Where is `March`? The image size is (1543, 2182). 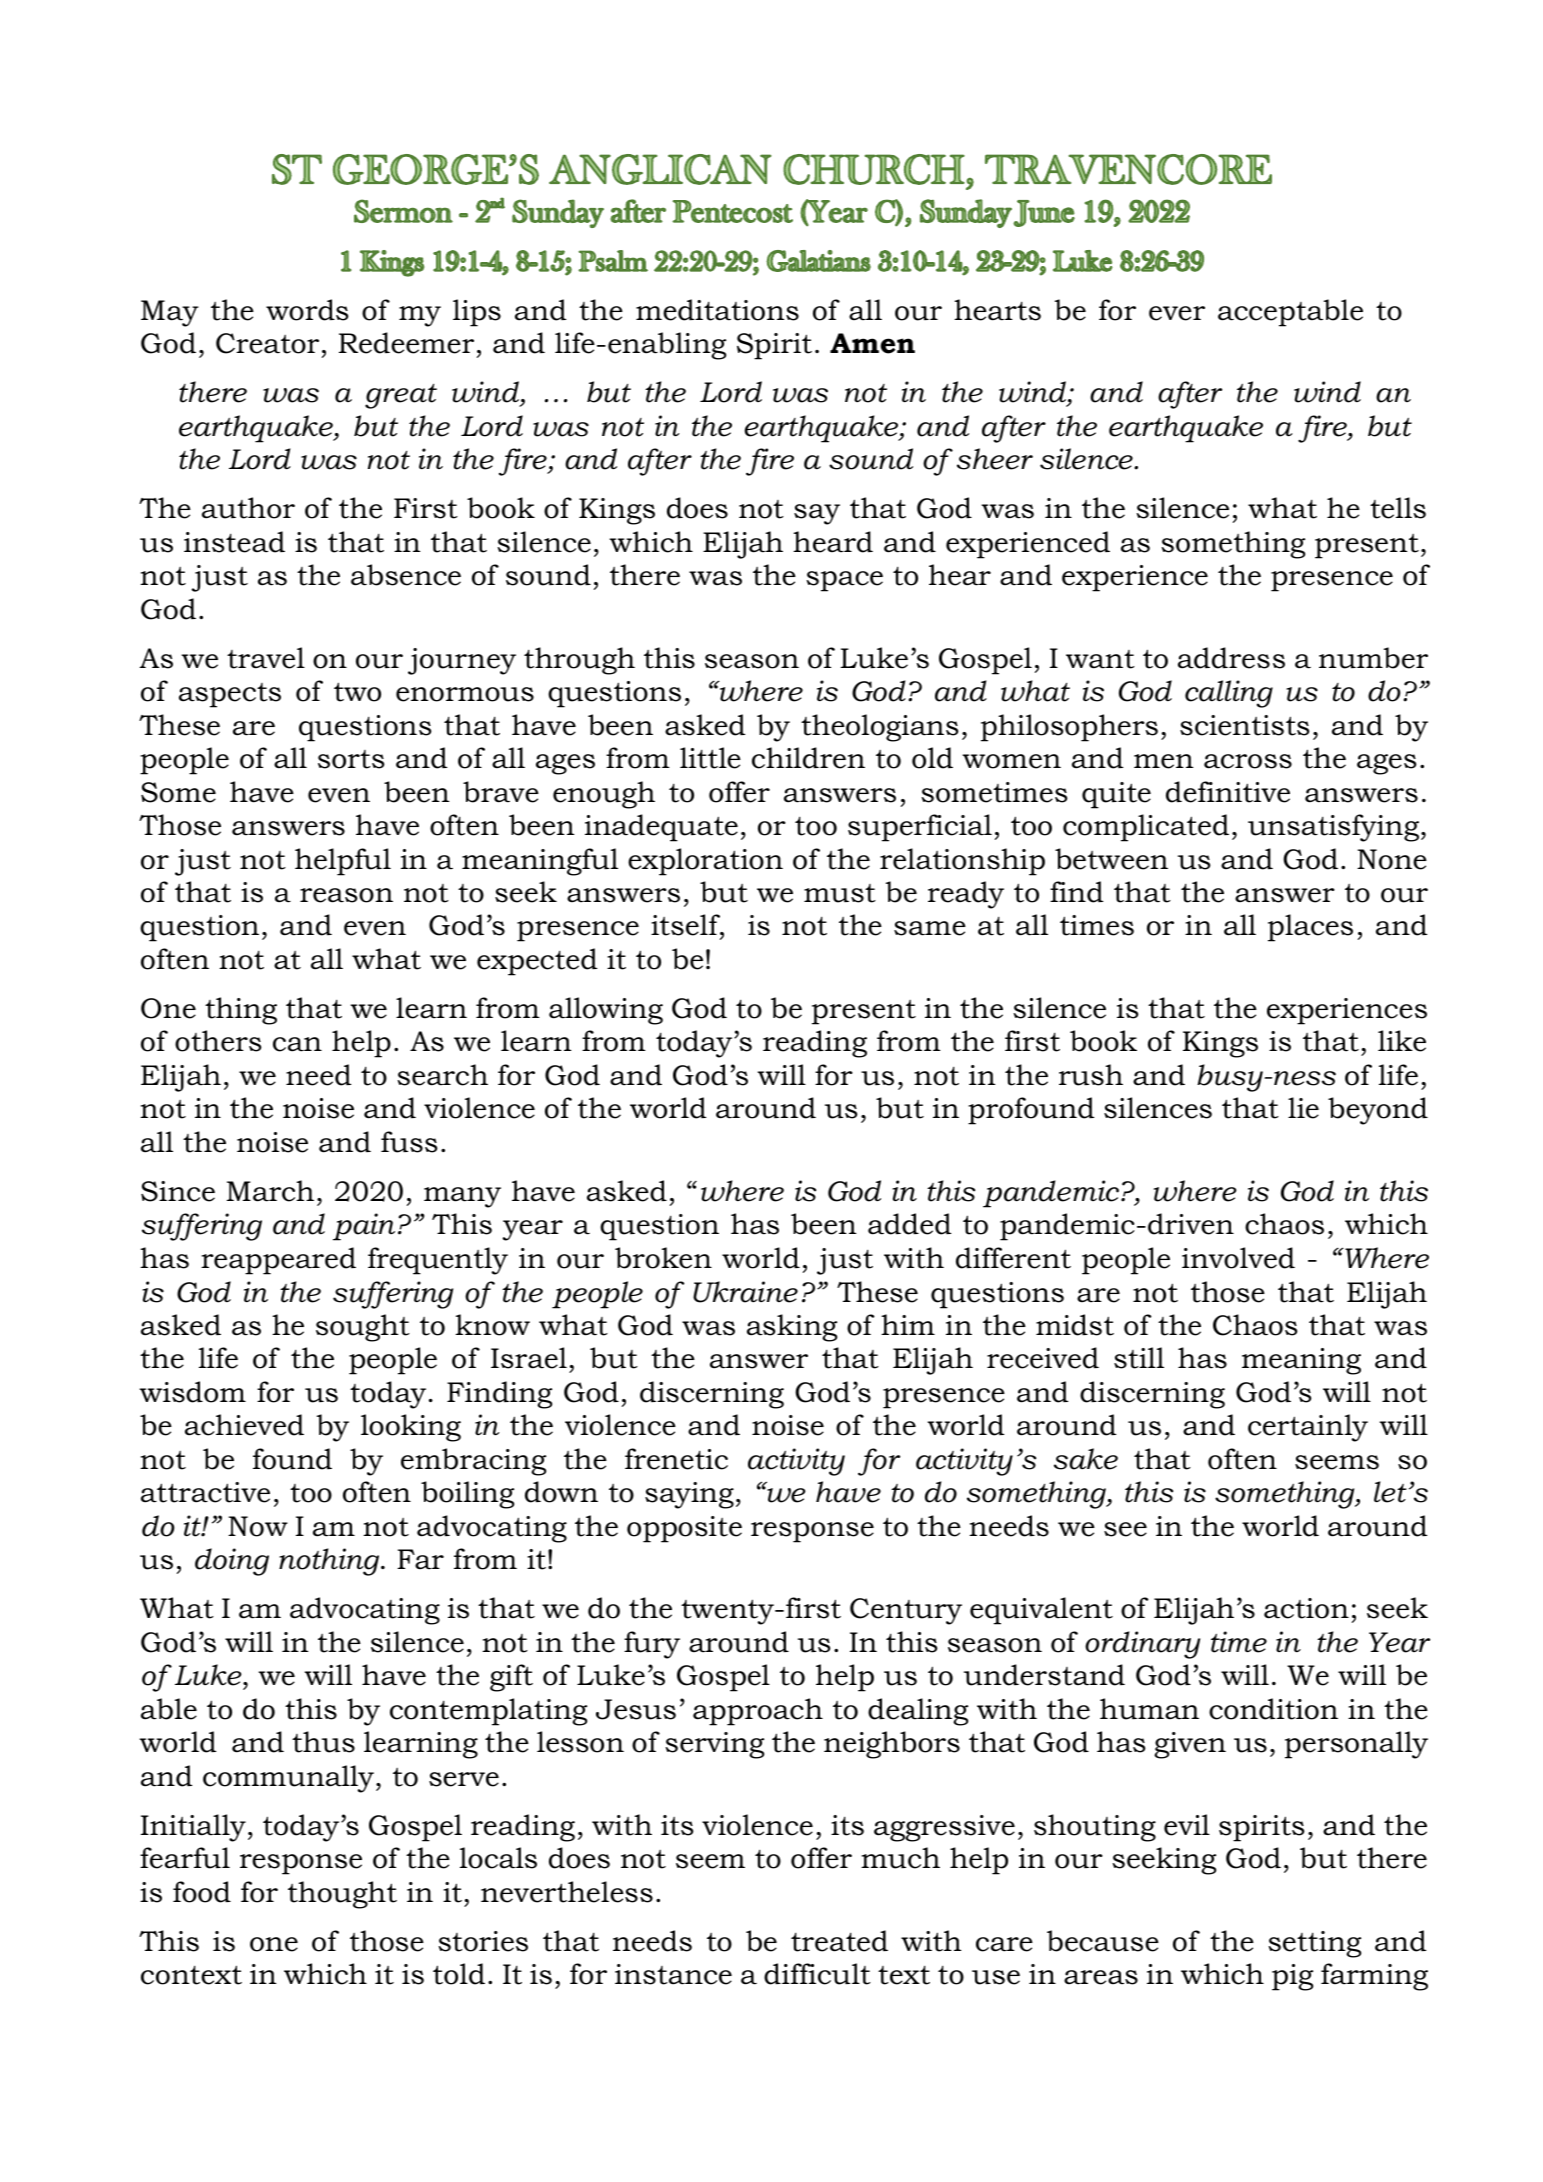
March is located at coordinates (270, 1191).
